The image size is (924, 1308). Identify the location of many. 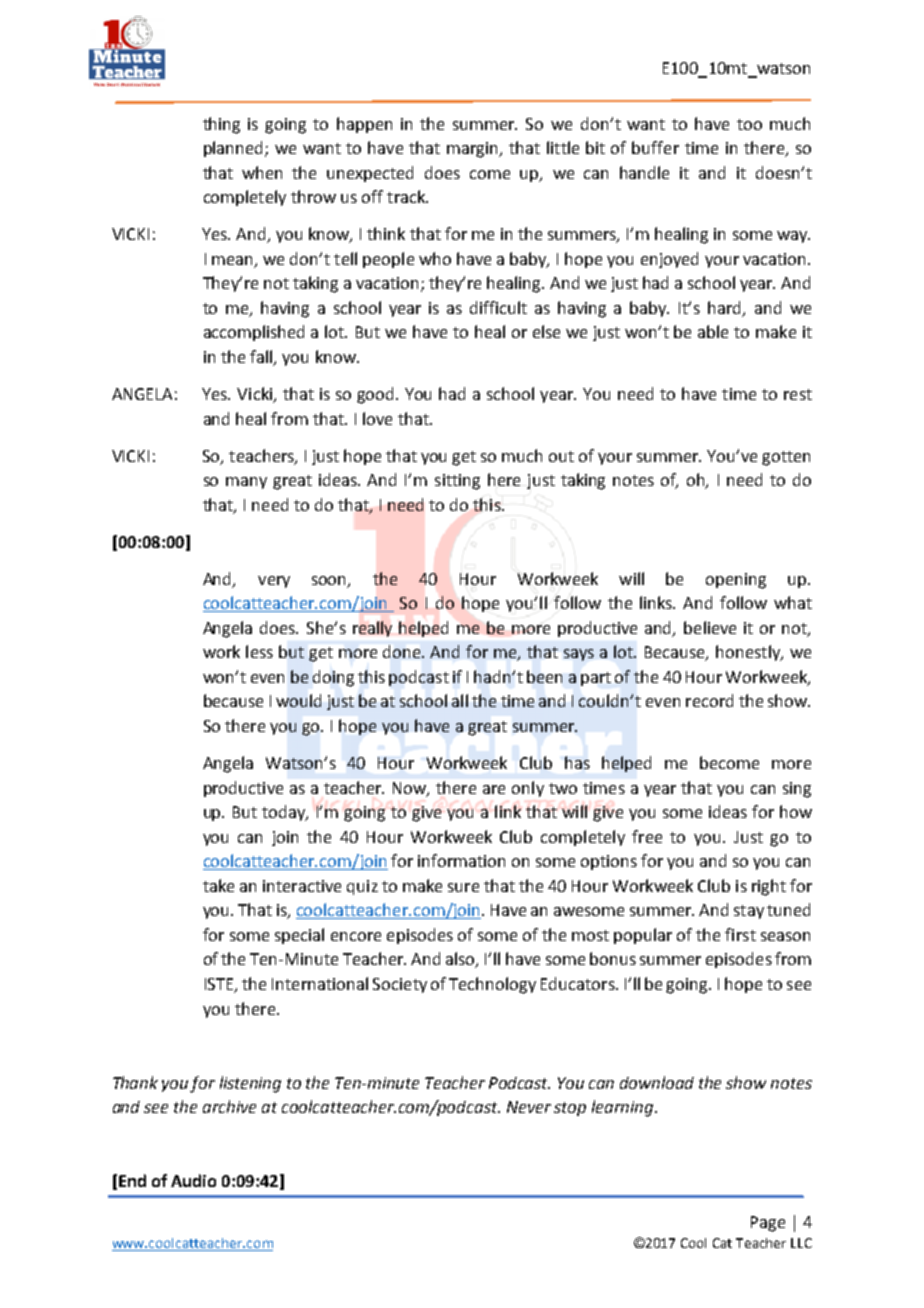
(246, 483).
